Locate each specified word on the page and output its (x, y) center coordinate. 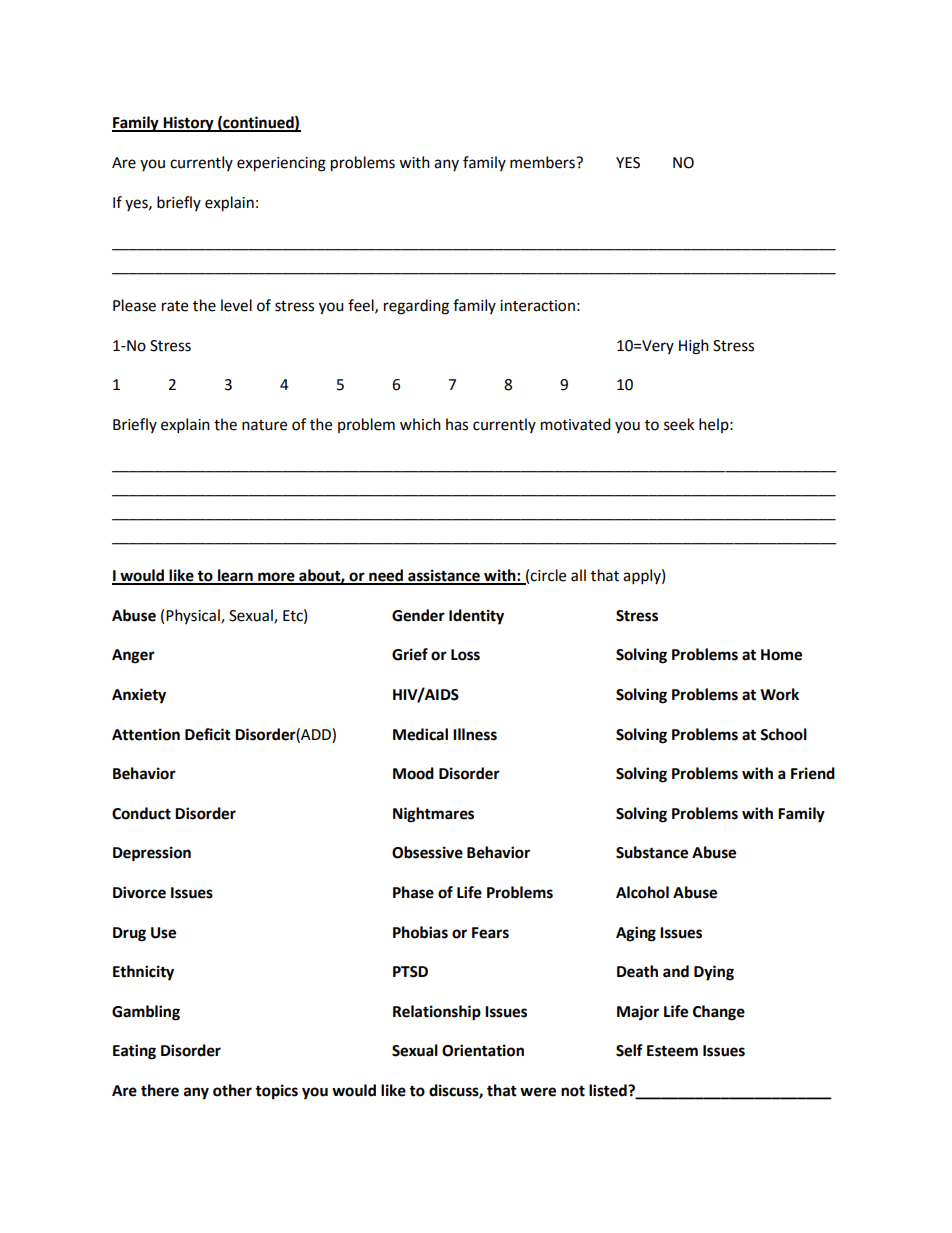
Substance (652, 852)
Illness (475, 734)
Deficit (208, 734)
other (232, 1090)
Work (779, 694)
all (578, 575)
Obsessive (427, 852)
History (188, 124)
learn (235, 576)
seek (679, 424)
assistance (444, 576)
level (236, 305)
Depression (152, 854)
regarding (416, 307)
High (694, 347)
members (543, 162)
